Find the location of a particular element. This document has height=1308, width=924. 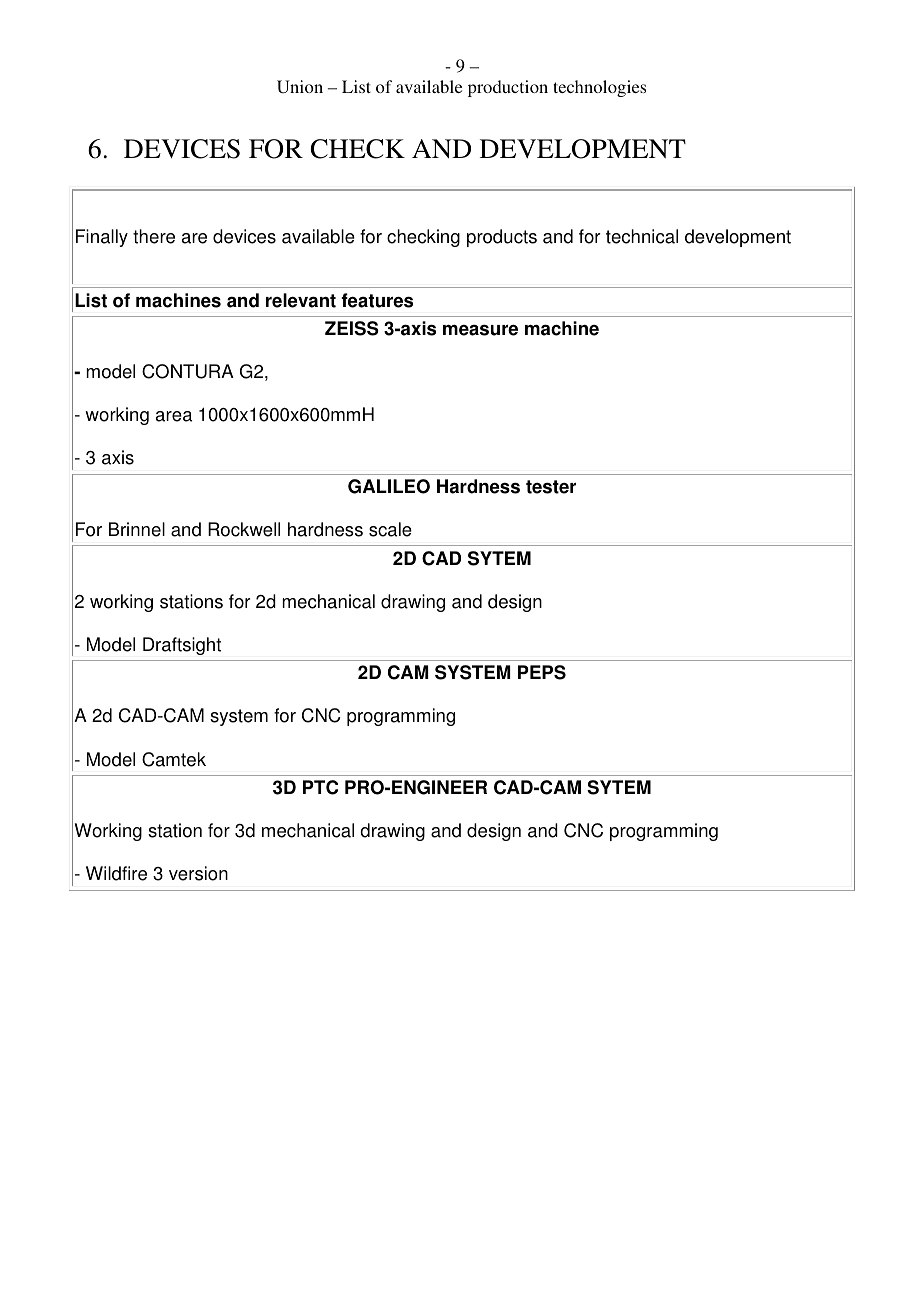

PTC is located at coordinates (320, 787).
